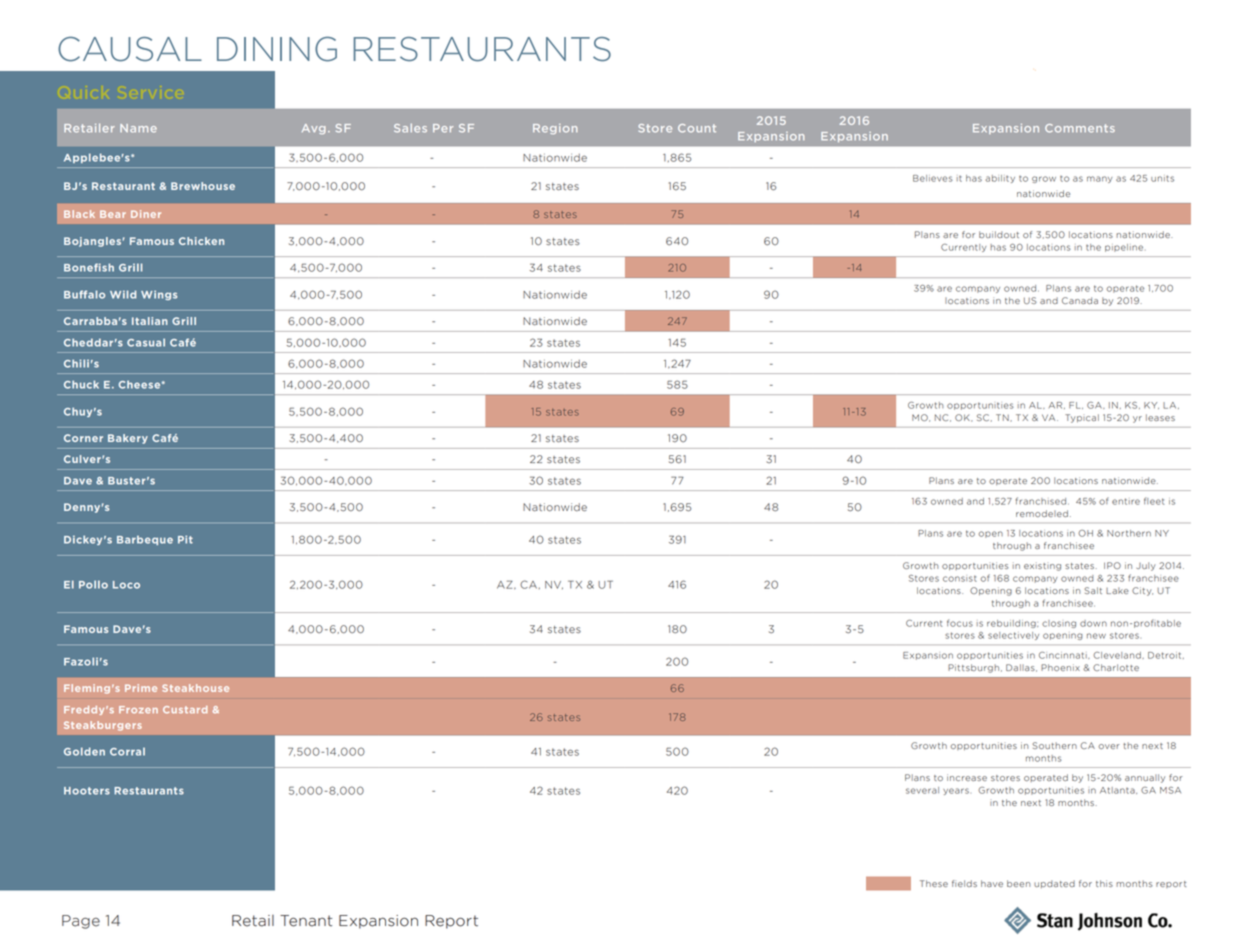 The height and width of the screenshot is (952, 1233). What do you see at coordinates (960, 623) in the screenshot?
I see `focus` at bounding box center [960, 623].
